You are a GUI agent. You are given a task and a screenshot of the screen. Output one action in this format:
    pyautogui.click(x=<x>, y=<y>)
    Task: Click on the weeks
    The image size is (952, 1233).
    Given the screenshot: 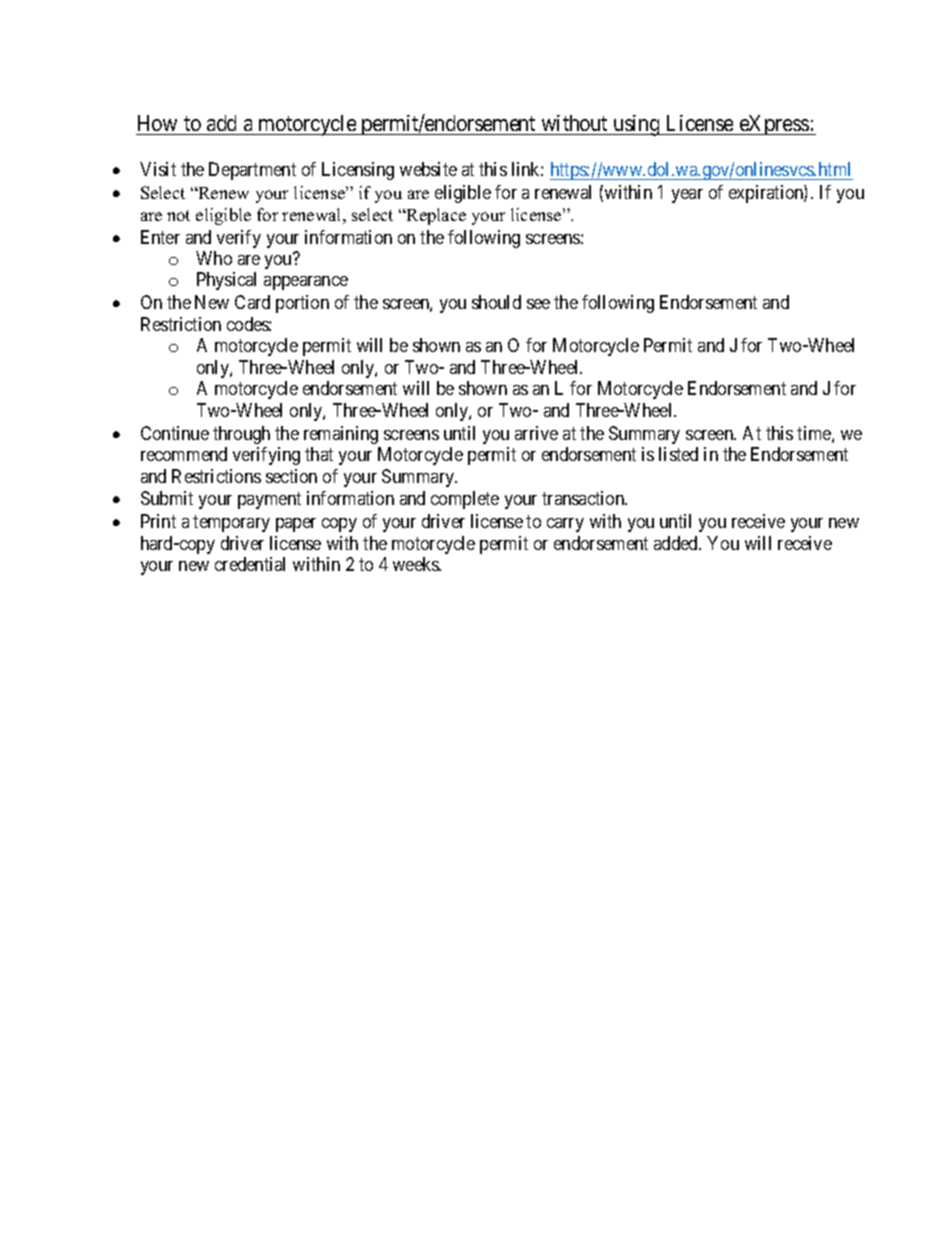 What is the action you would take?
    pyautogui.click(x=417, y=564)
